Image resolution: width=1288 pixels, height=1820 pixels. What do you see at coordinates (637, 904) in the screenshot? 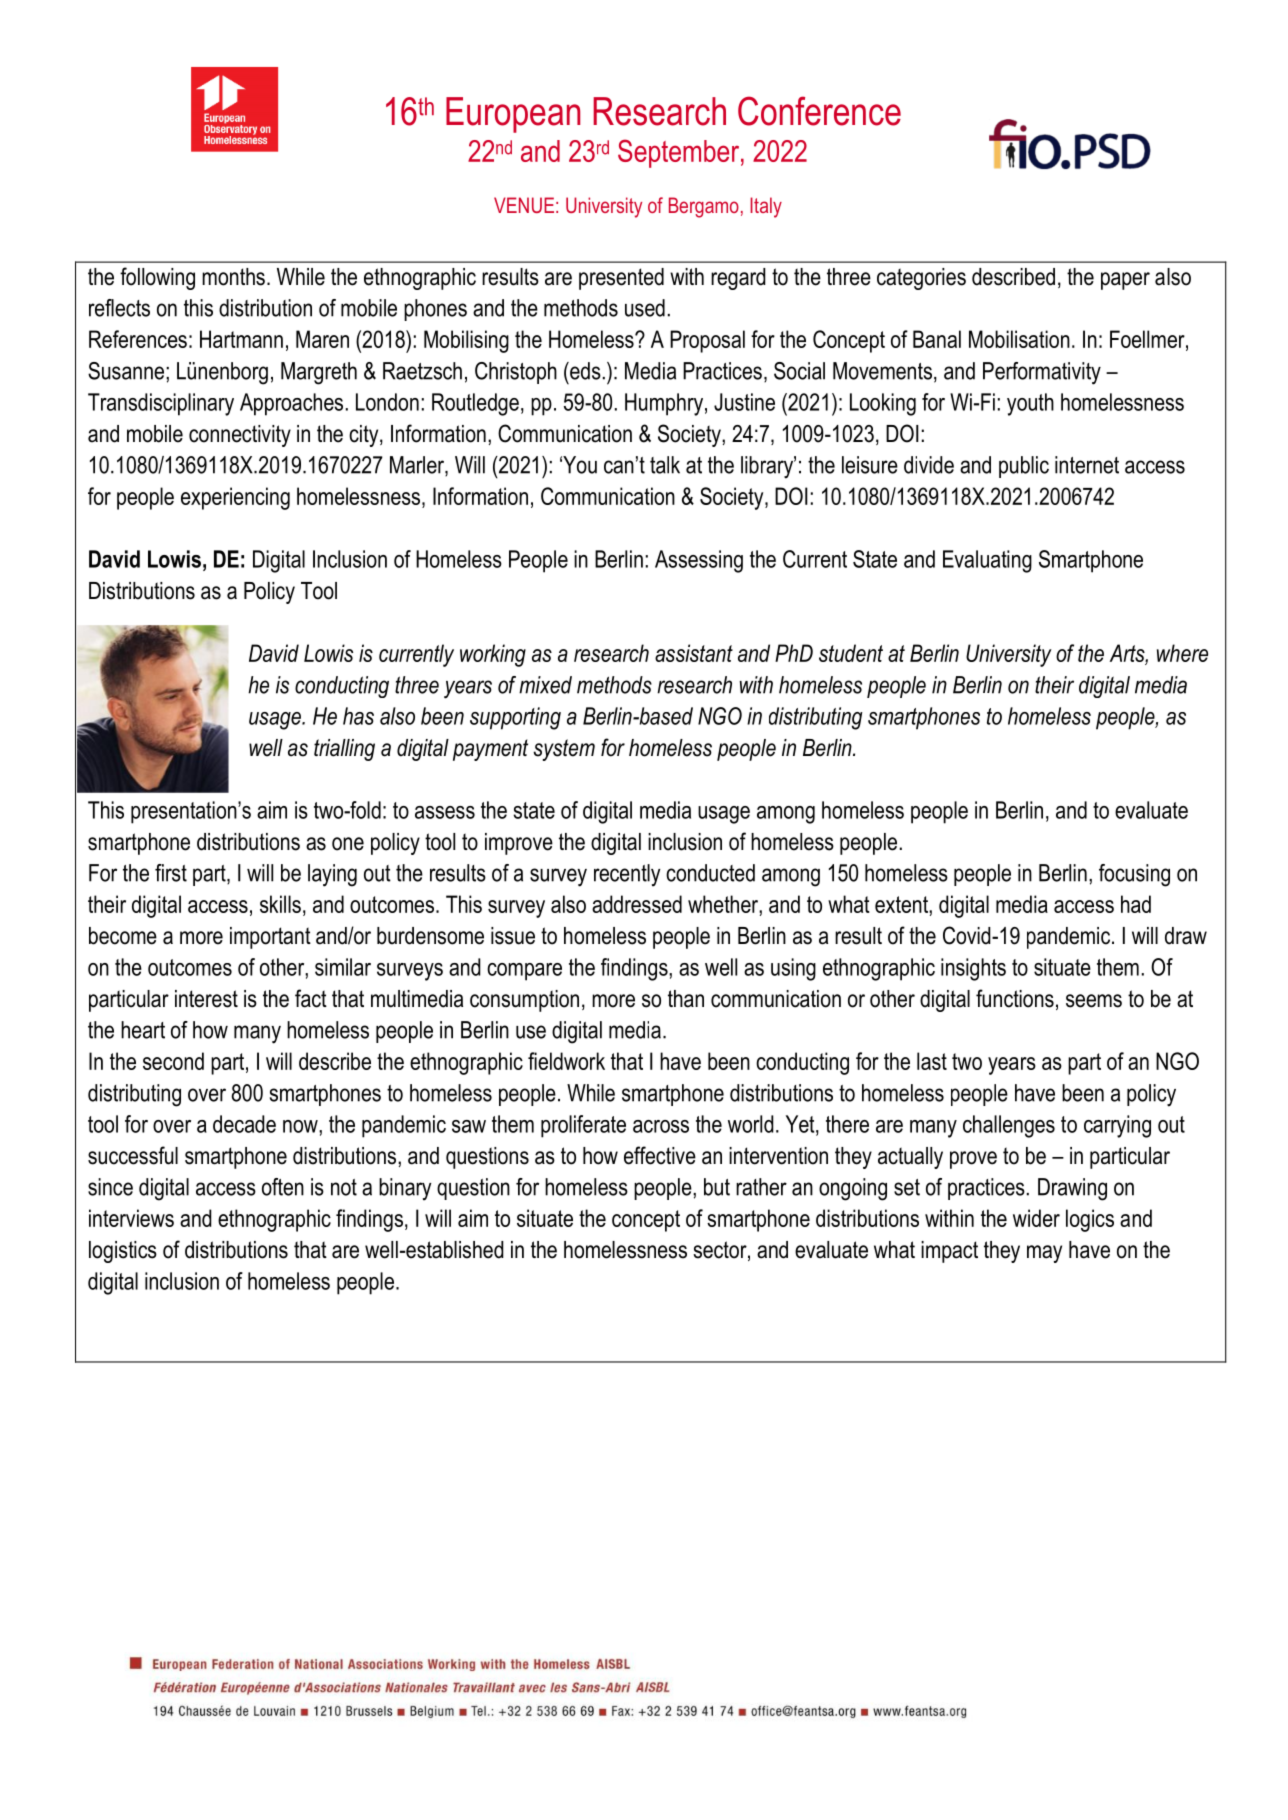
I see `addressed` at bounding box center [637, 904].
